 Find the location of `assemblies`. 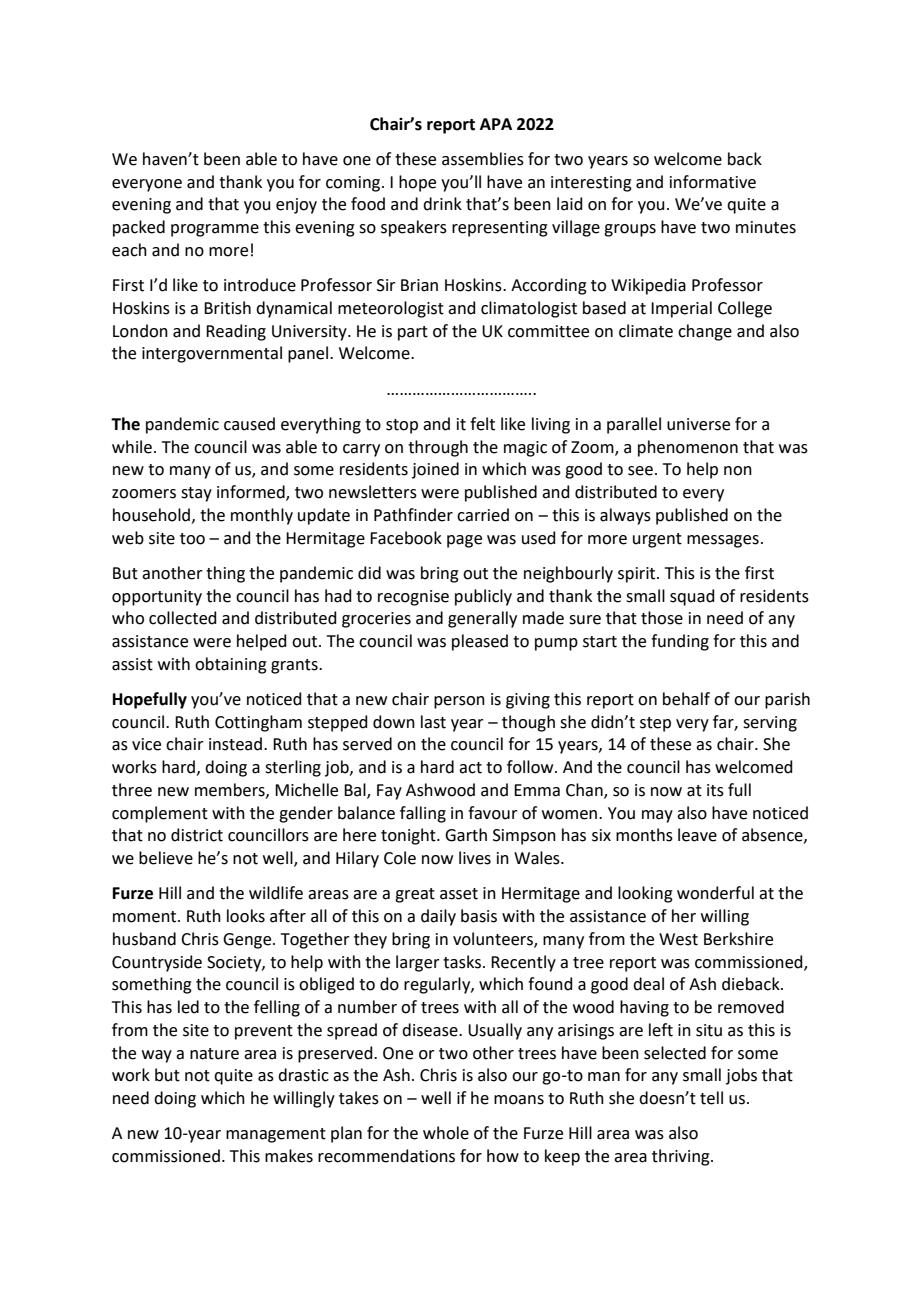

assemblies is located at coordinates (483, 159).
